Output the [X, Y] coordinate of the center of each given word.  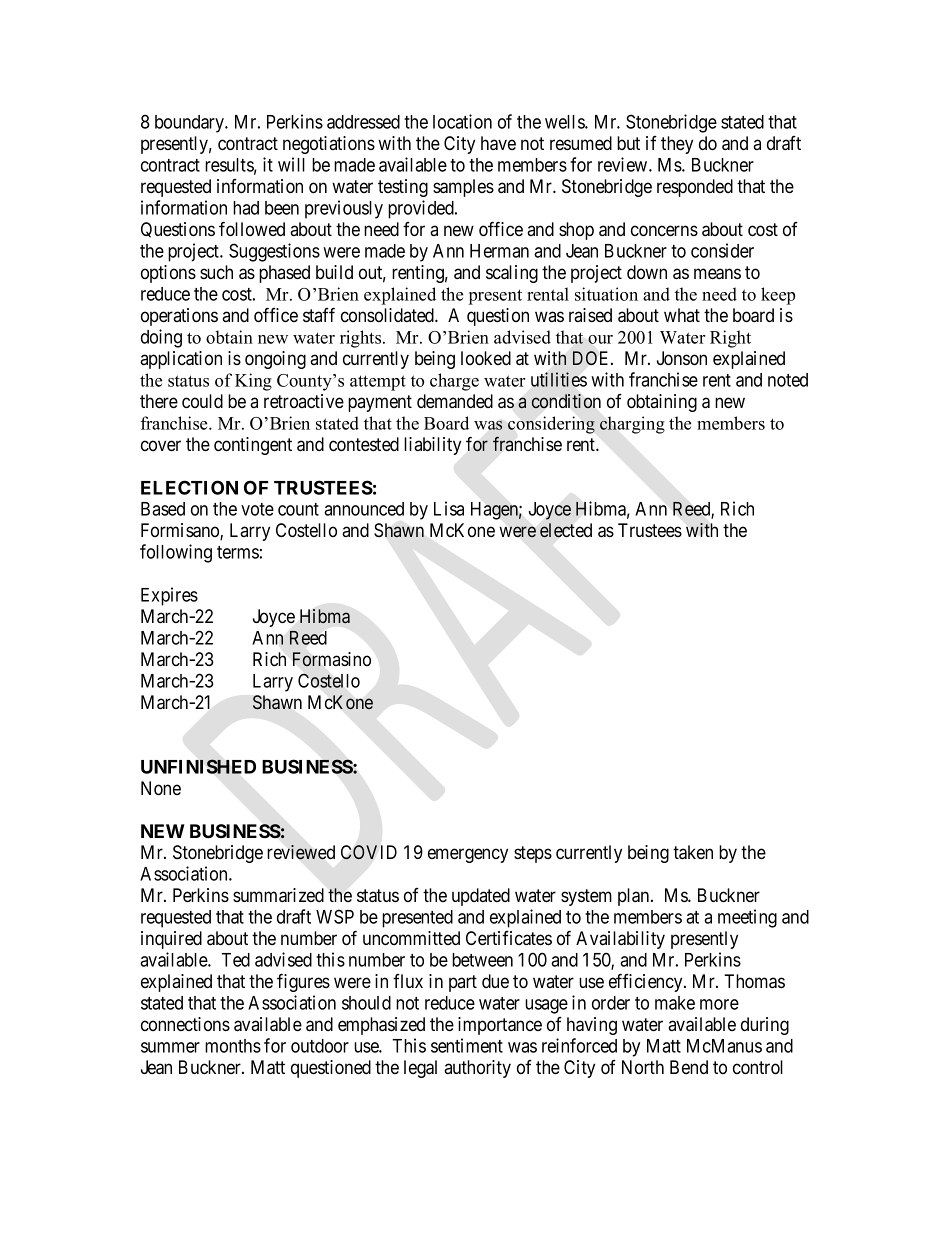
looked [486, 358]
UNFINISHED [198, 766]
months [233, 1046]
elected [566, 530]
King [253, 382]
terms [238, 552]
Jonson [682, 358]
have [498, 143]
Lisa [449, 508]
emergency [468, 855]
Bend [689, 1067]
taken [693, 852]
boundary [191, 124]
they [677, 145]
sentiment [467, 1045]
